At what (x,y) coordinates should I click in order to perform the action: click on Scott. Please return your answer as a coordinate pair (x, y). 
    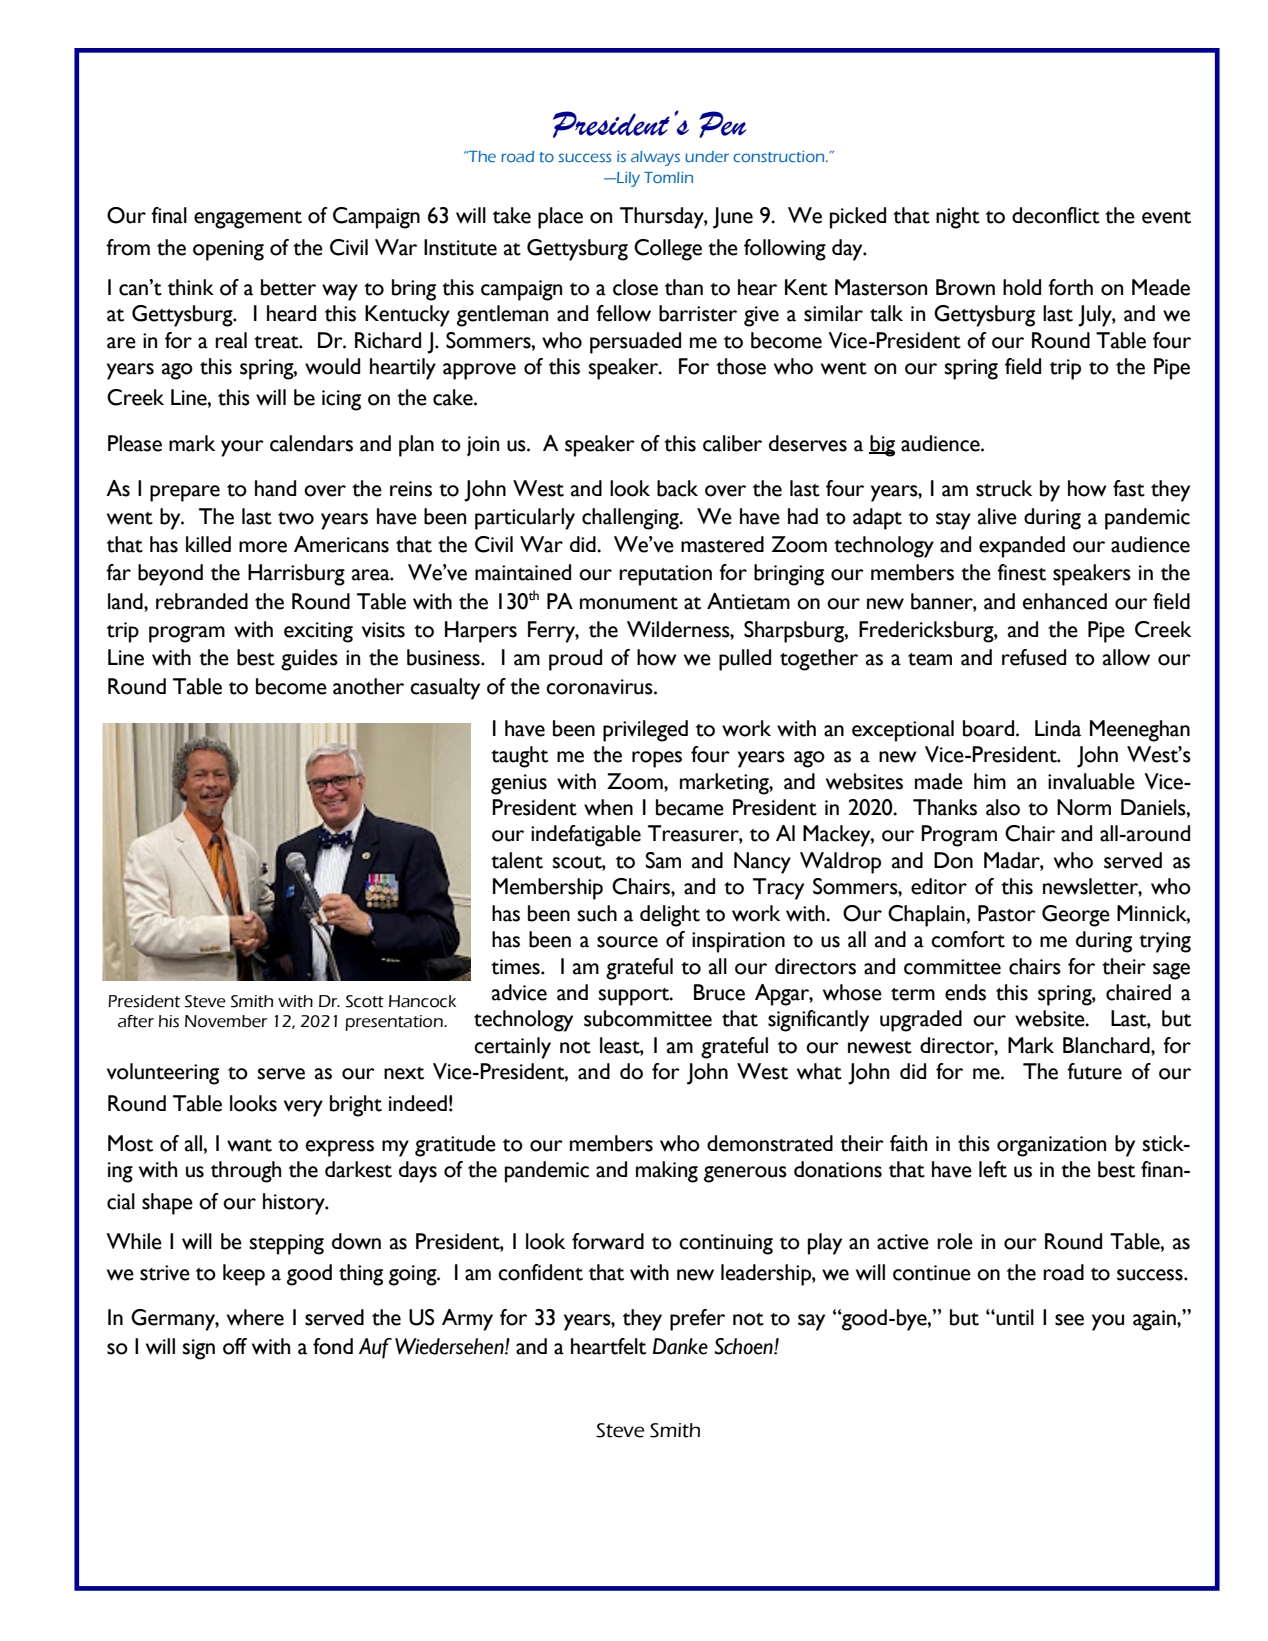
    Looking at the image, I should click on (365, 1001).
